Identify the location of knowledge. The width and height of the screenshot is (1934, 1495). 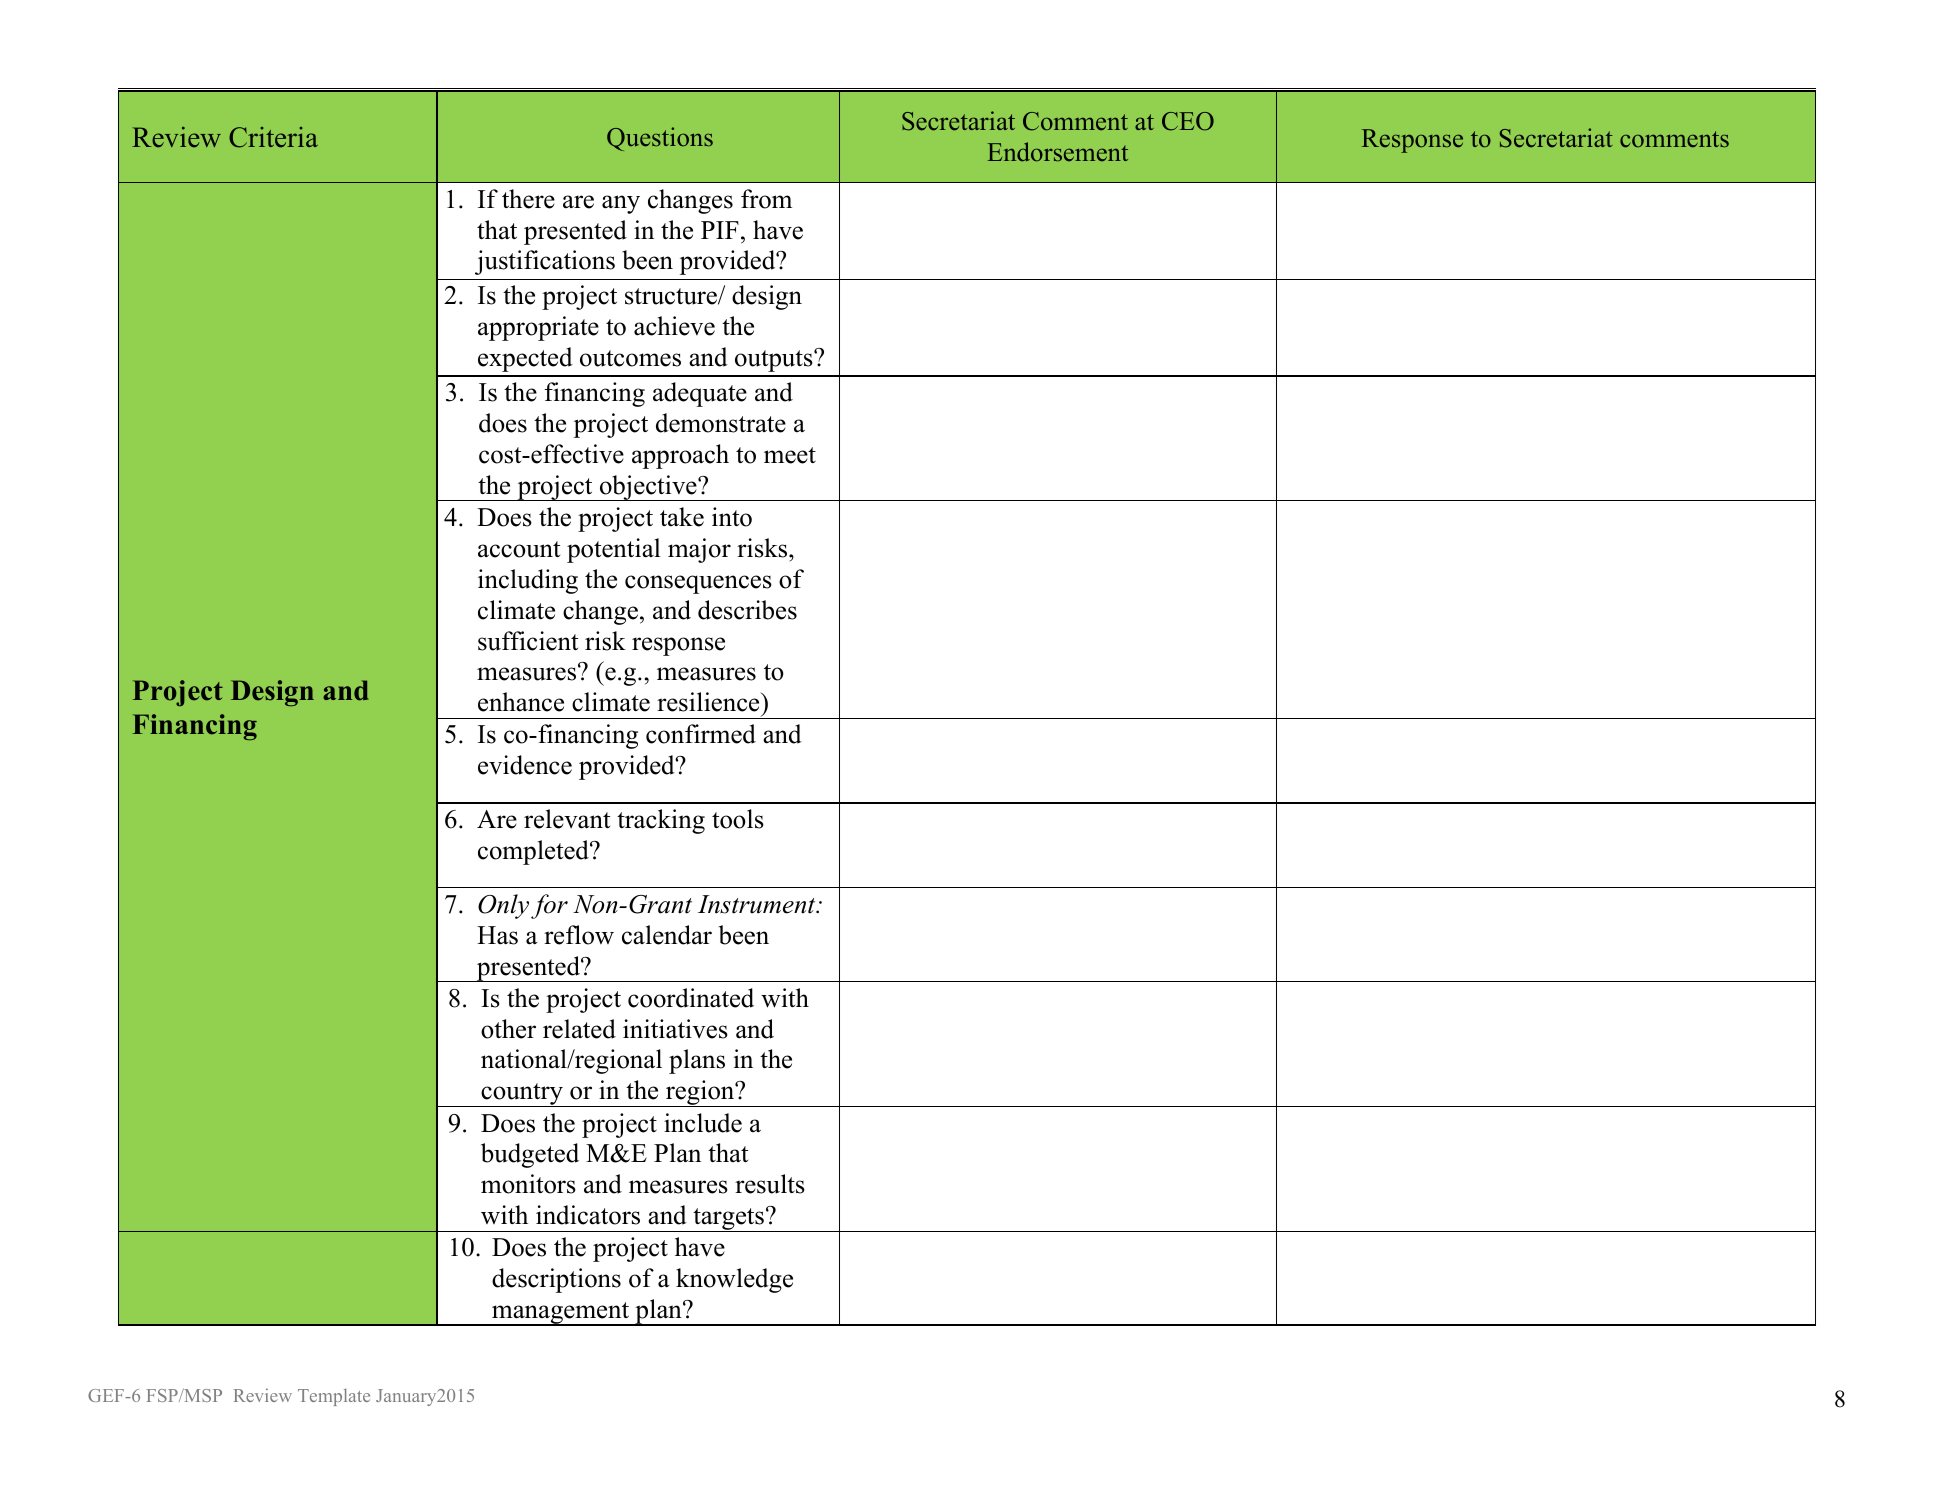
(734, 1280).
